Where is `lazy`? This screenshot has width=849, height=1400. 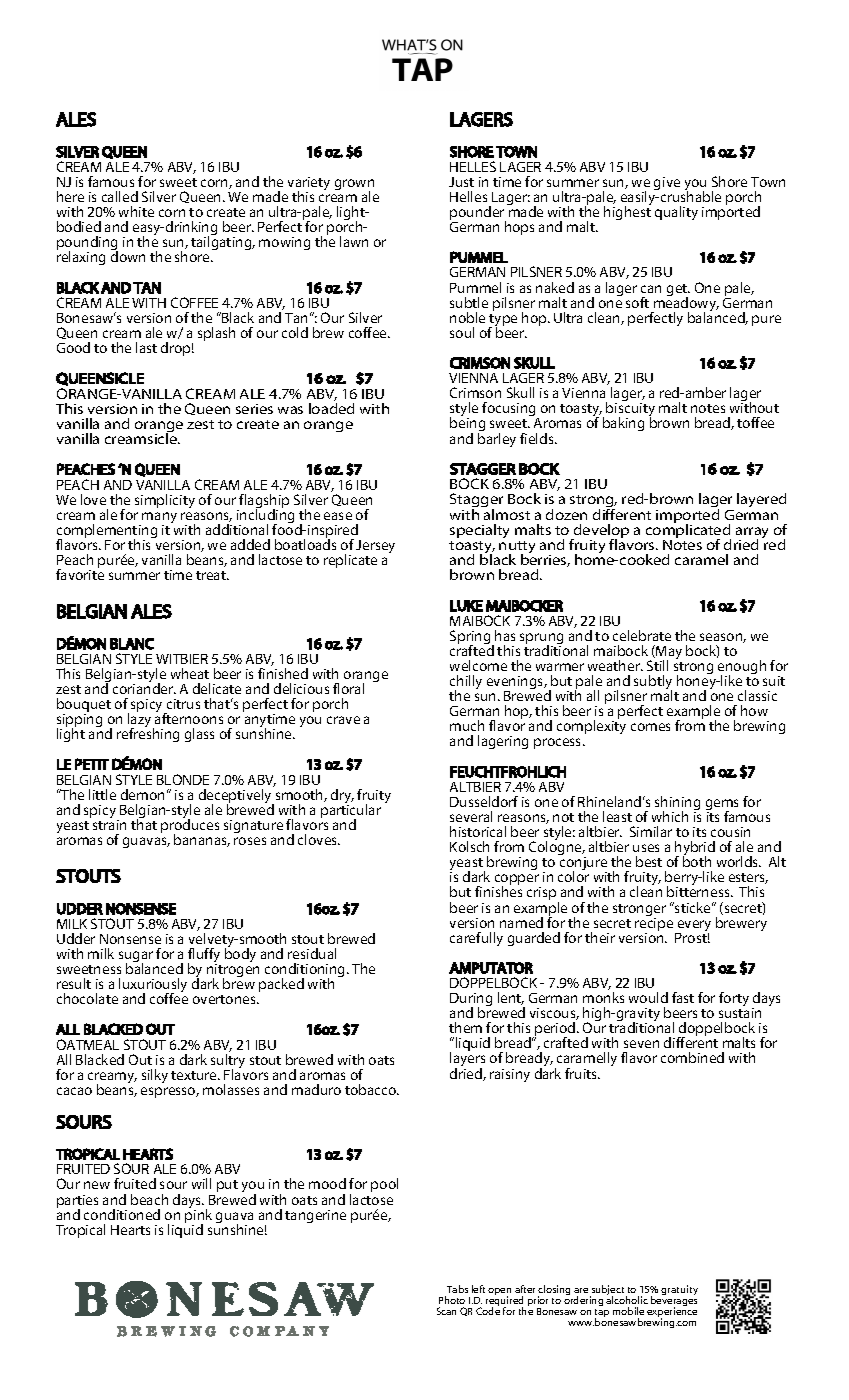
lazy is located at coordinates (141, 721).
